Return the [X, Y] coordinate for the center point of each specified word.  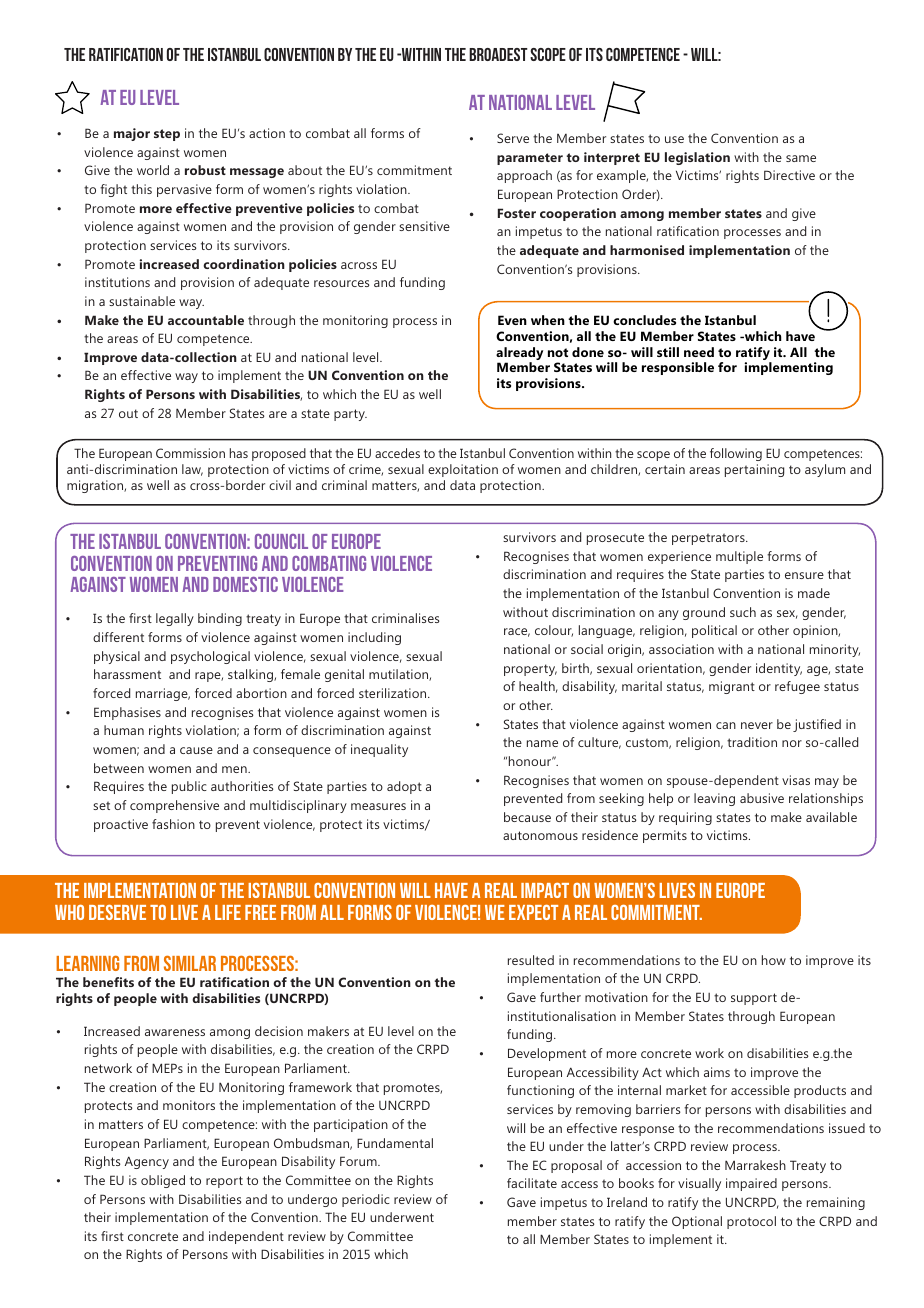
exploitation [463, 470]
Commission [190, 453]
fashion [173, 824]
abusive [762, 798]
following [736, 454]
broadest [498, 54]
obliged [163, 1181]
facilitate [532, 1183]
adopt [404, 787]
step [167, 135]
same [801, 158]
